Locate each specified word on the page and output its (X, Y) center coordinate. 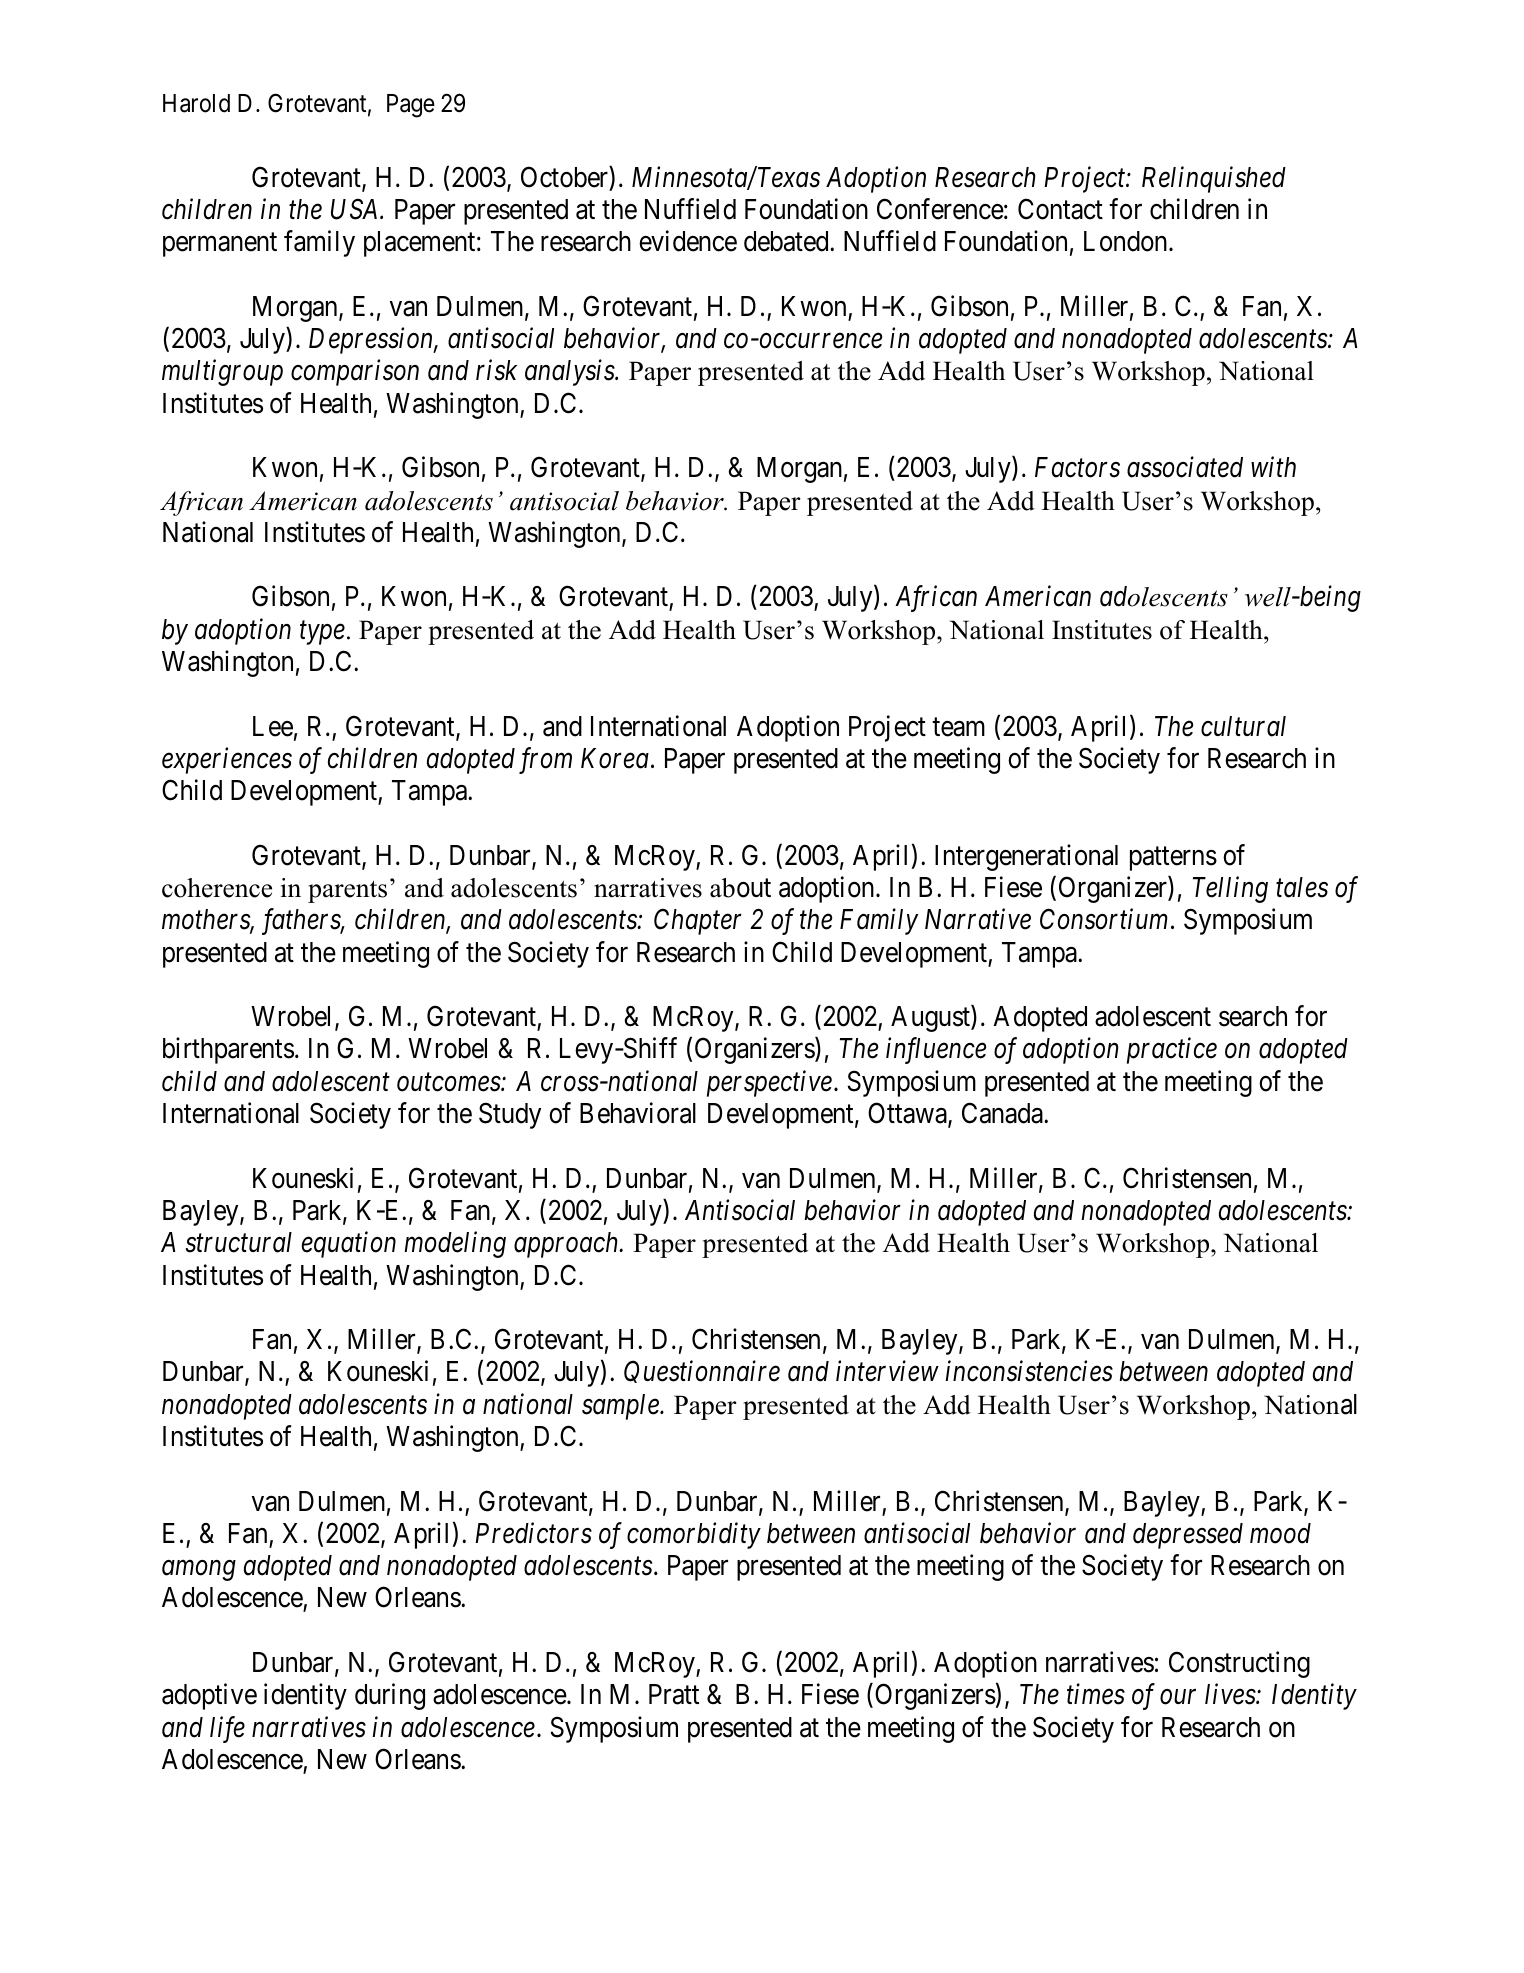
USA (356, 209)
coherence (217, 888)
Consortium (1104, 919)
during (390, 1697)
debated (787, 241)
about (740, 888)
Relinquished (1214, 179)
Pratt (674, 1694)
